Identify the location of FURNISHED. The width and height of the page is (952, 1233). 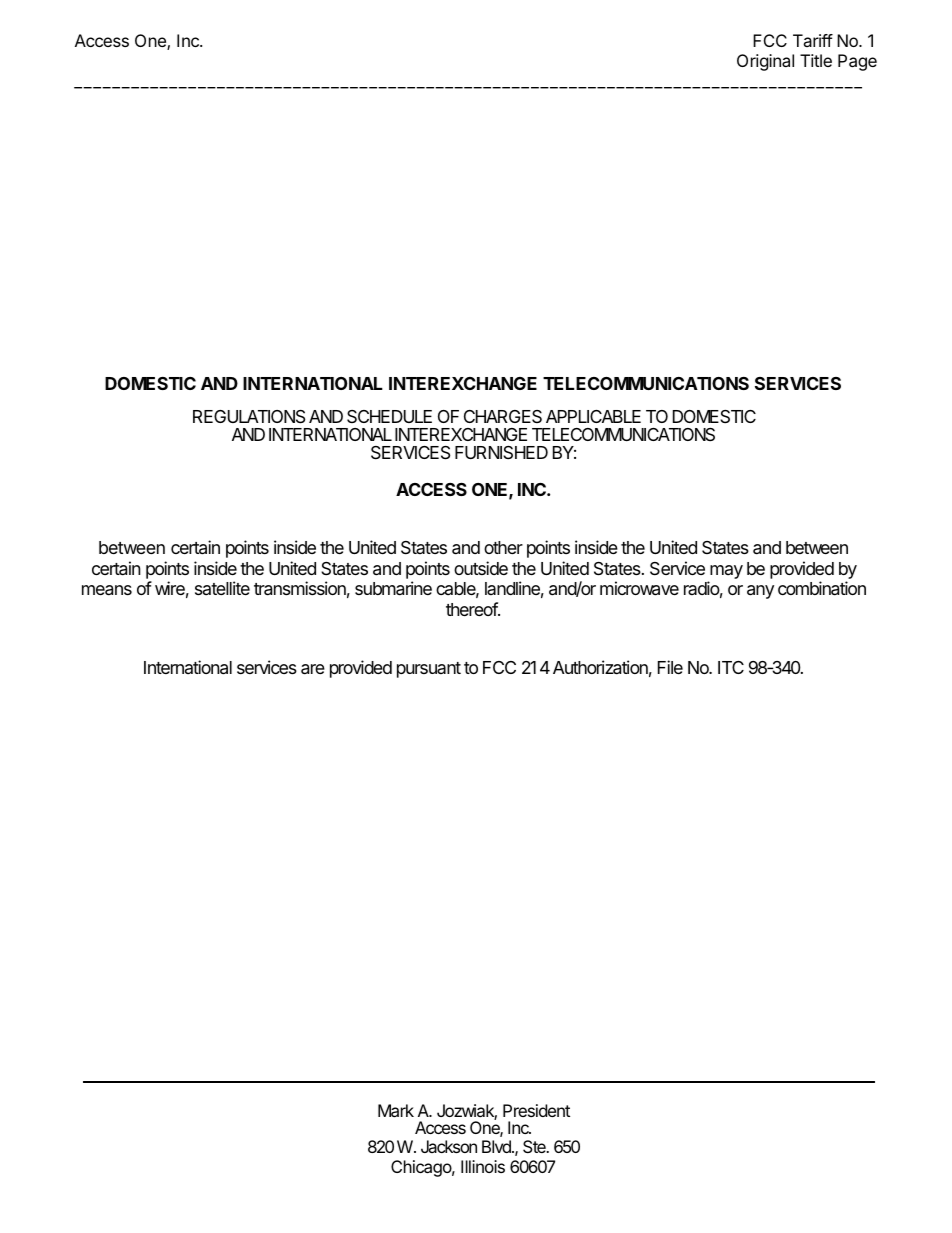
(501, 452).
